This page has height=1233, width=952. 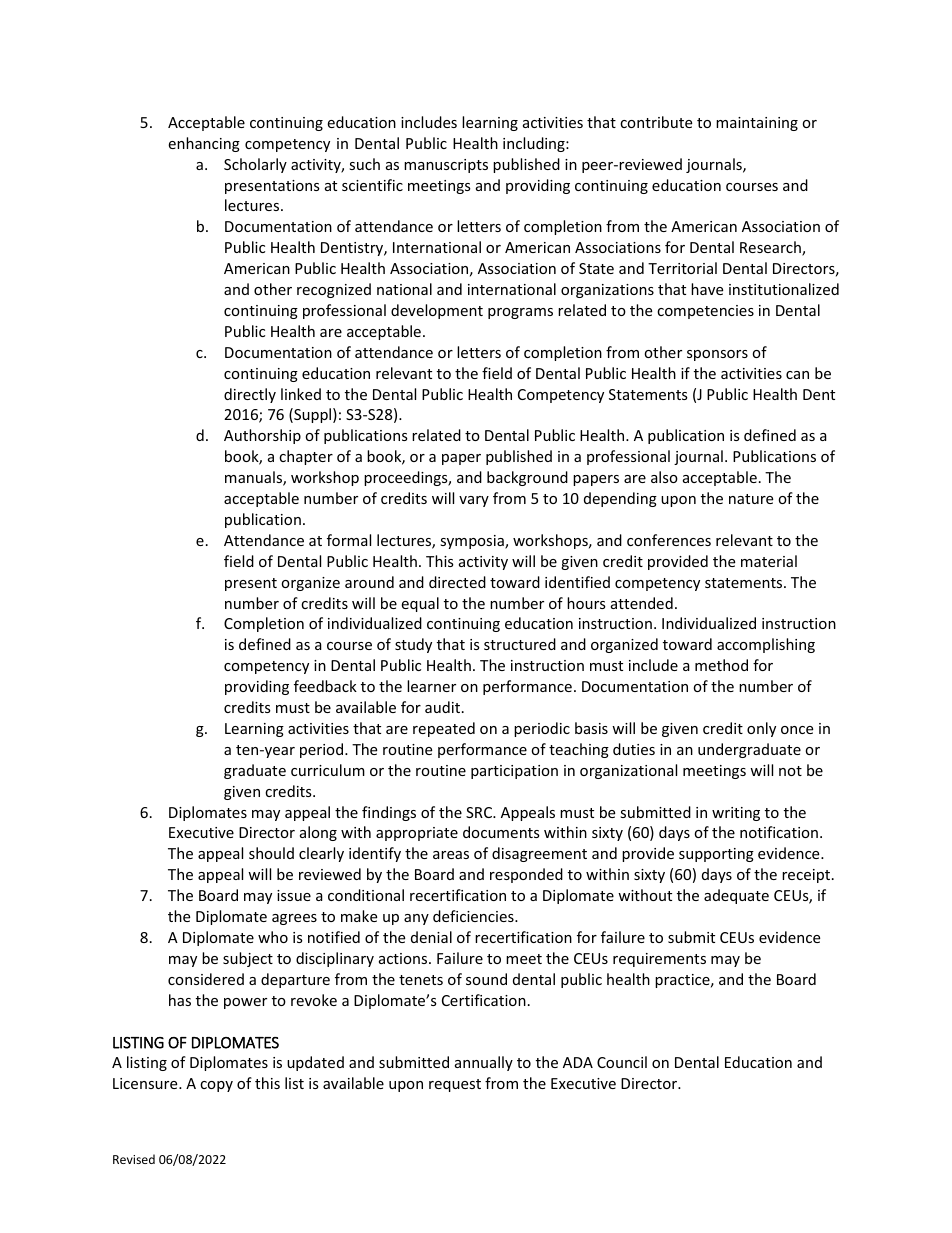 I want to click on copy, so click(x=216, y=1086).
